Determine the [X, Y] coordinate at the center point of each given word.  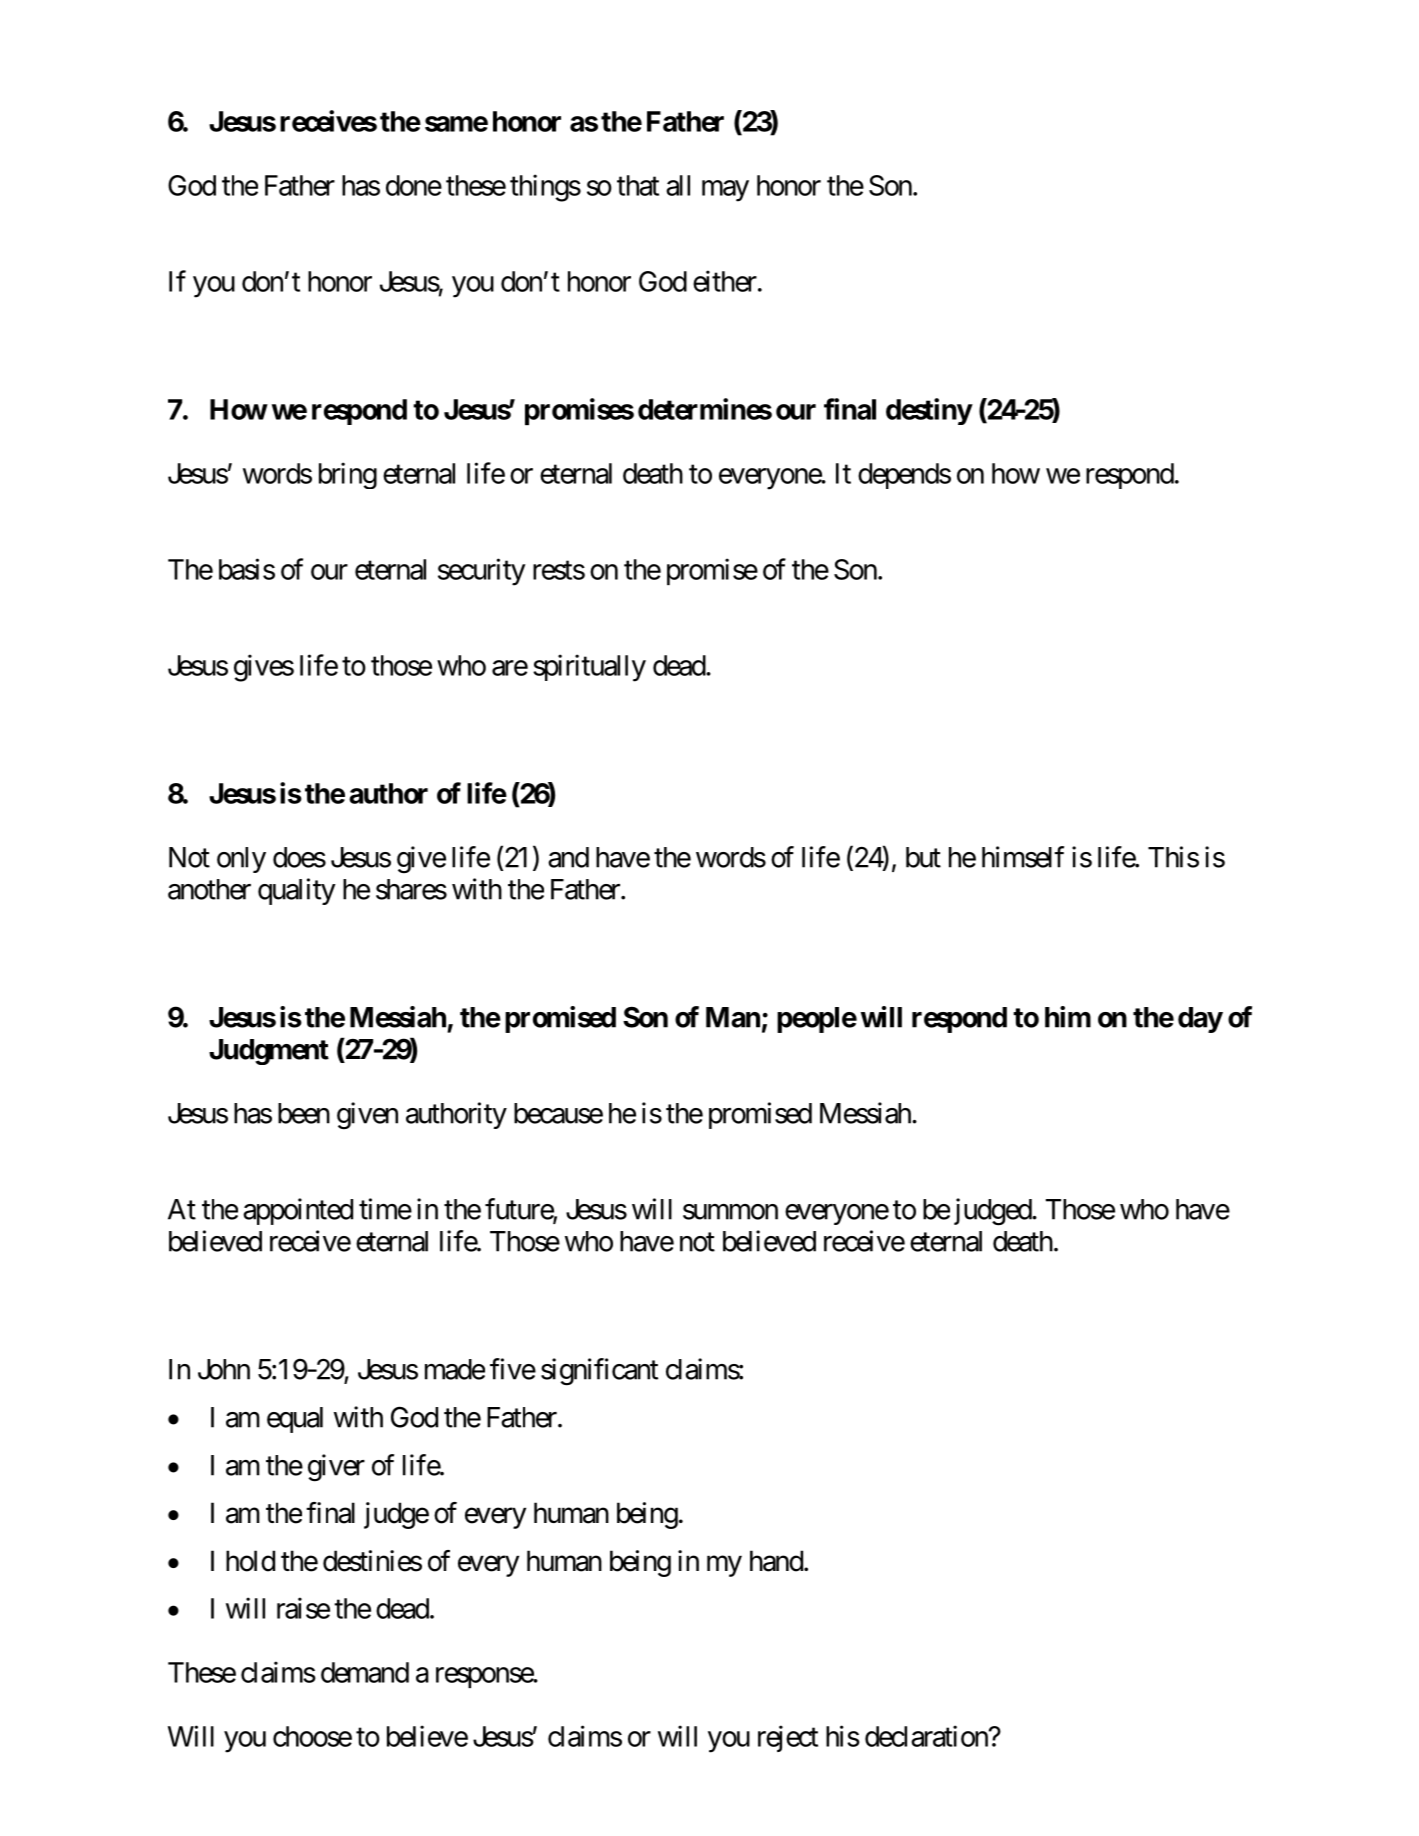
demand [365, 1672]
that [638, 185]
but [923, 857]
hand [776, 1561]
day [1200, 1020]
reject [788, 1738]
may [725, 191]
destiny [929, 411]
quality [297, 891]
